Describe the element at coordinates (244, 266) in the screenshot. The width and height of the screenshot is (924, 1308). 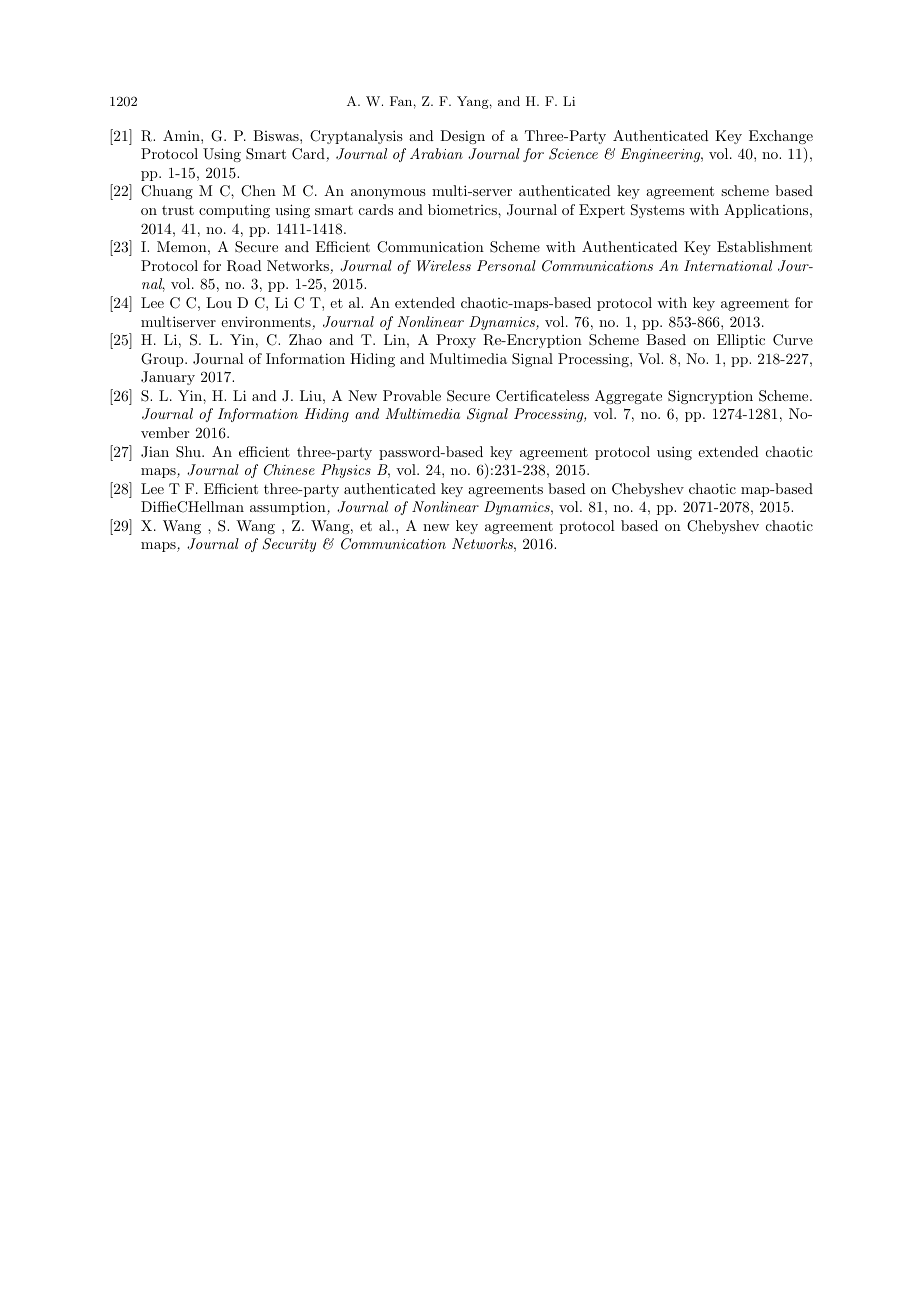
I see `Road` at that location.
